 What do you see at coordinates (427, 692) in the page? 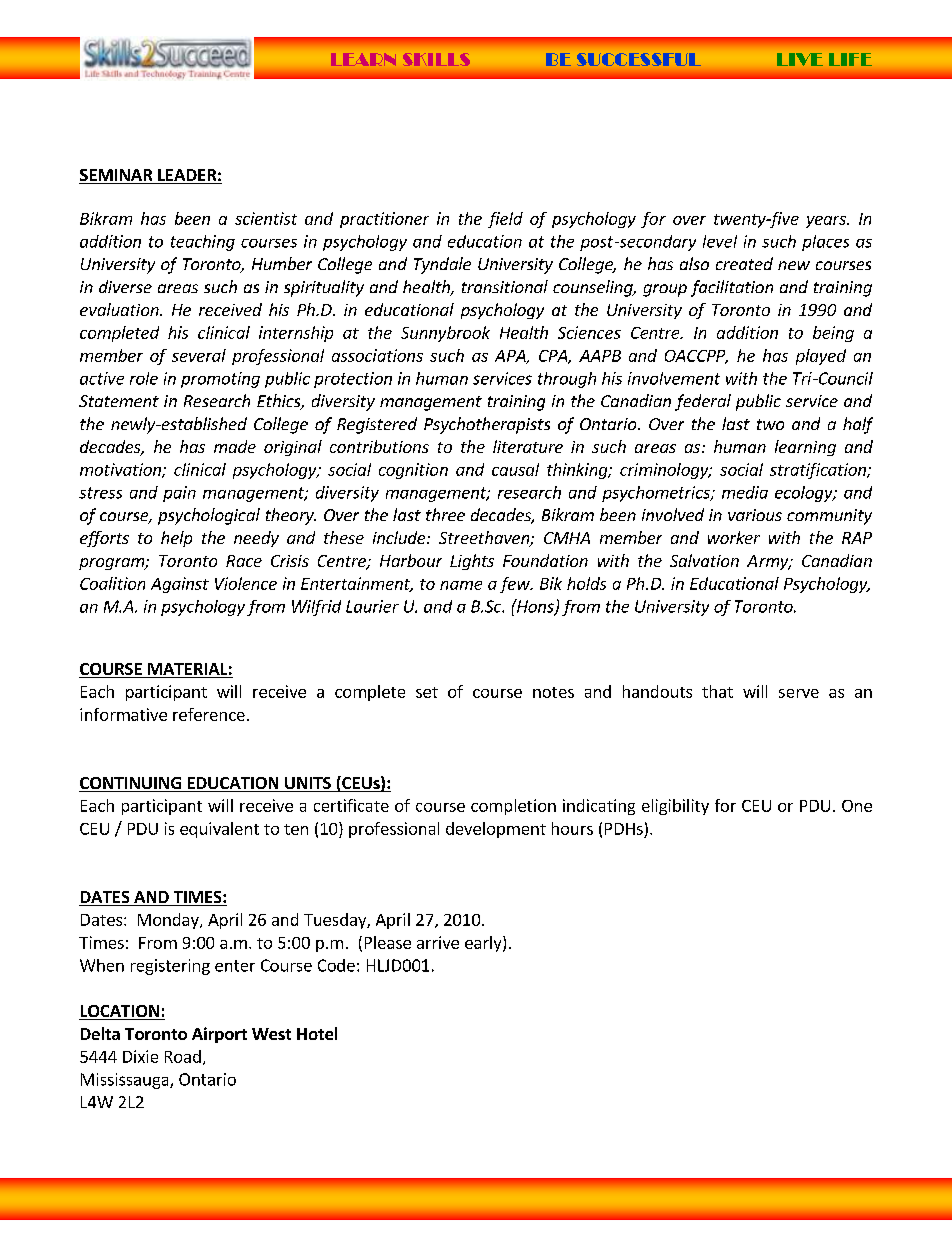
I see `set` at bounding box center [427, 692].
